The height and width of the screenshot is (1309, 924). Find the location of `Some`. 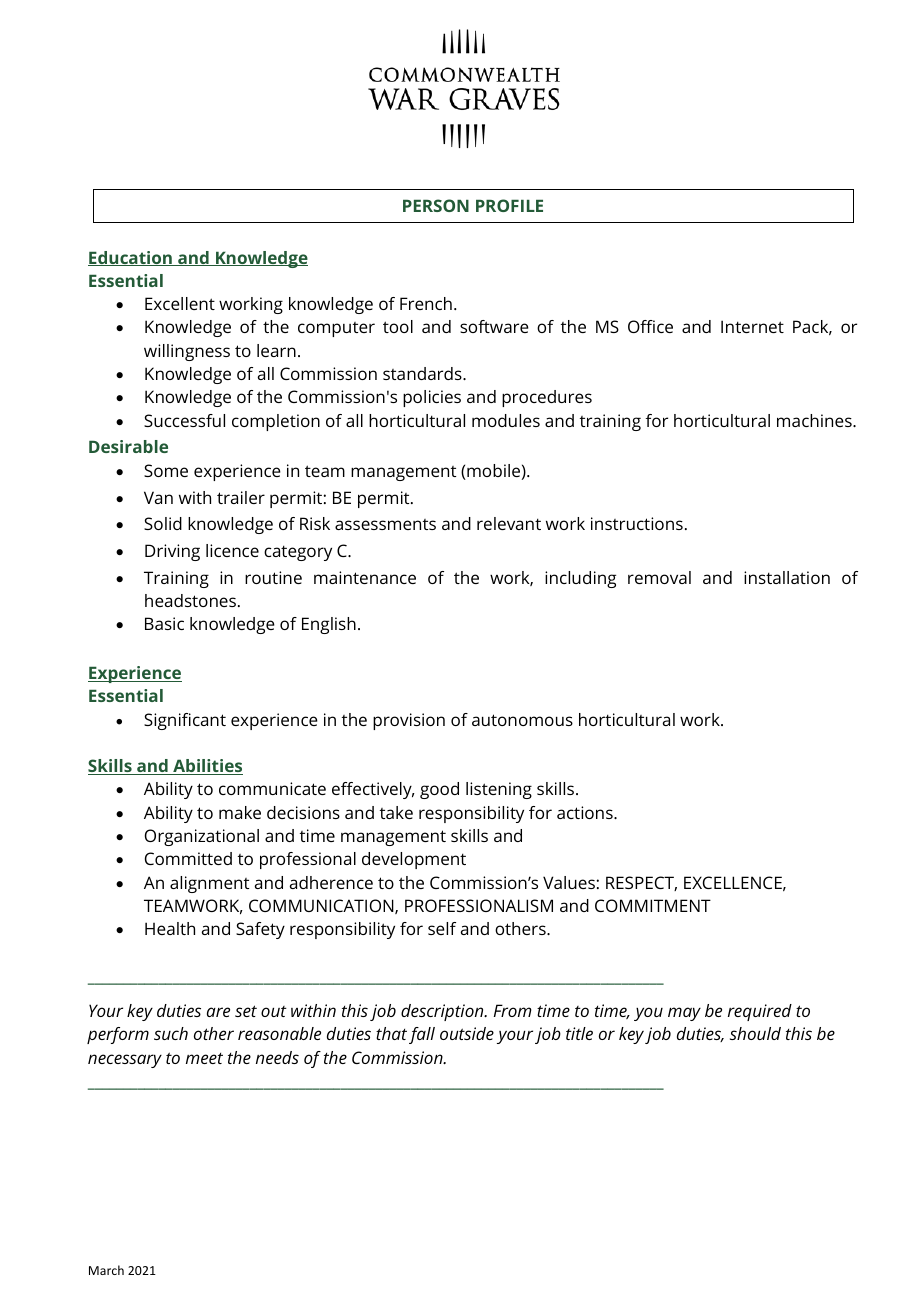

Some is located at coordinates (166, 470).
